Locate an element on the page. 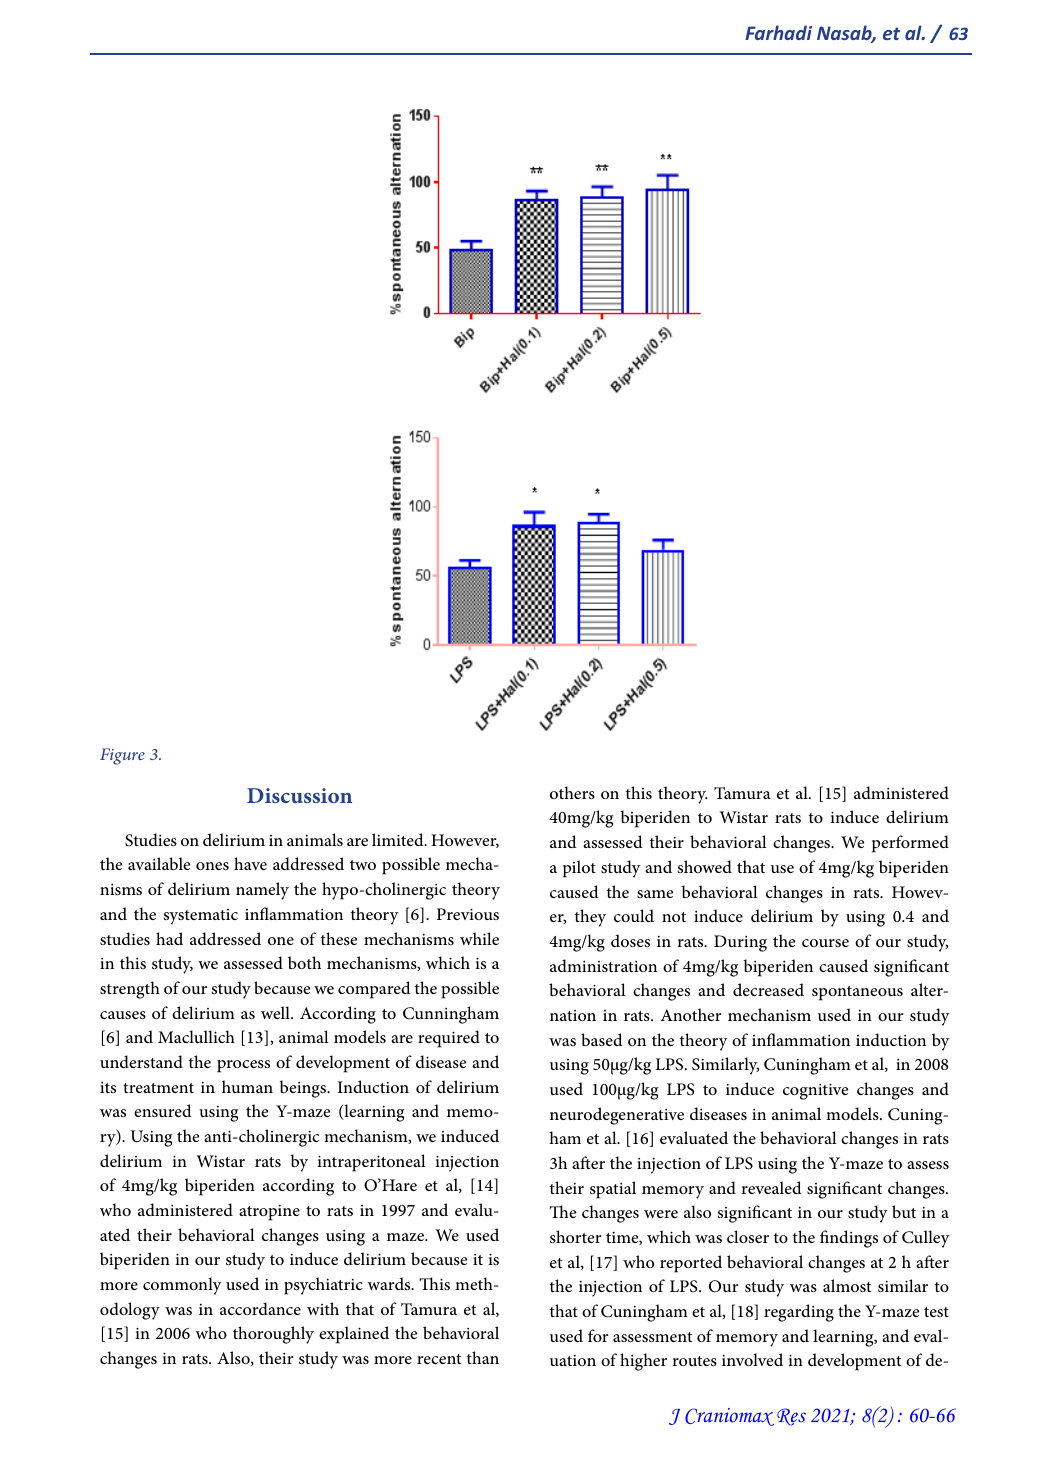  process is located at coordinates (243, 1066).
